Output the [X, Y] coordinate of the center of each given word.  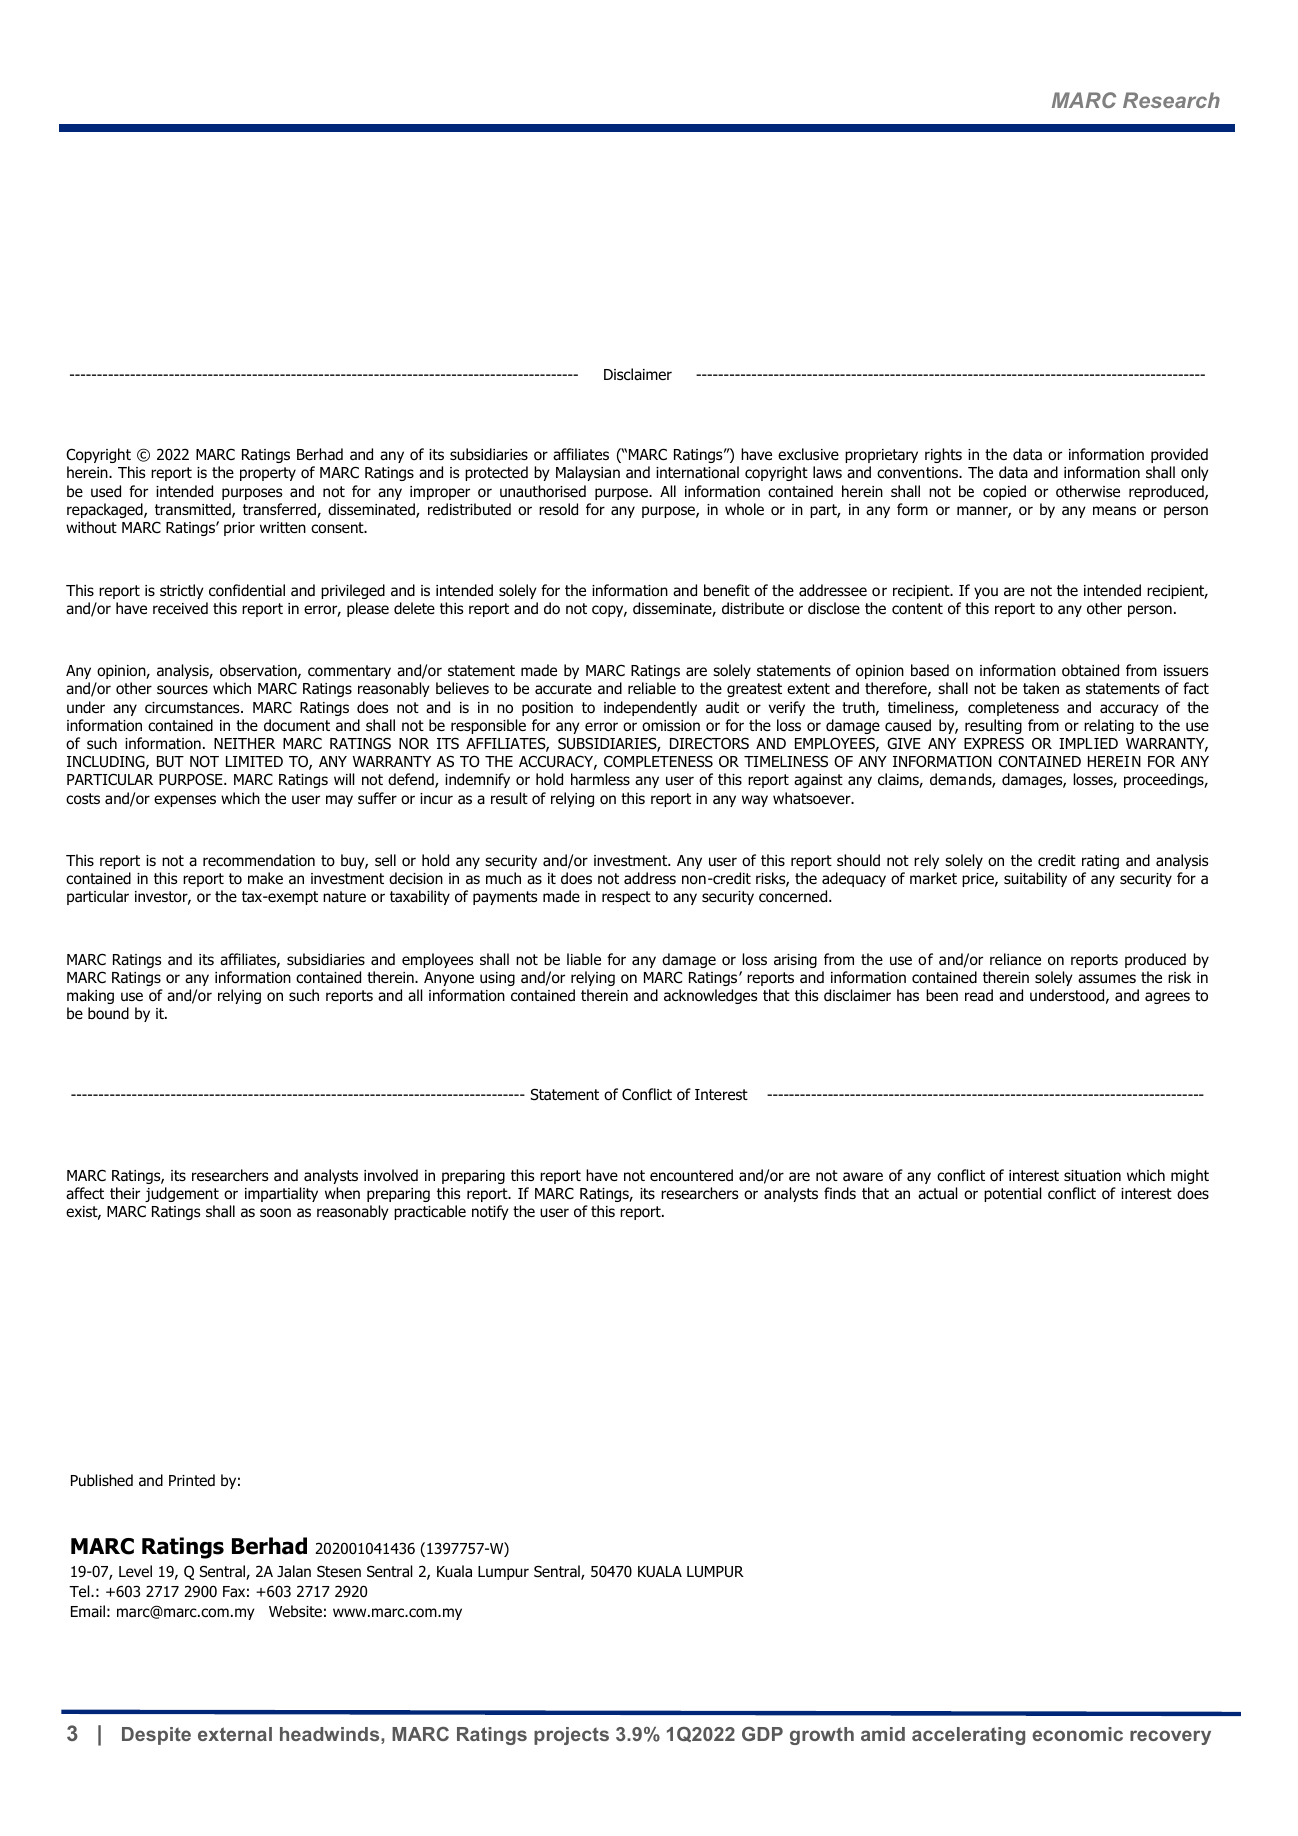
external [235, 1734]
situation [1092, 1176]
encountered [691, 1175]
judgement [182, 1194]
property [268, 474]
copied [1004, 492]
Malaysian [588, 473]
